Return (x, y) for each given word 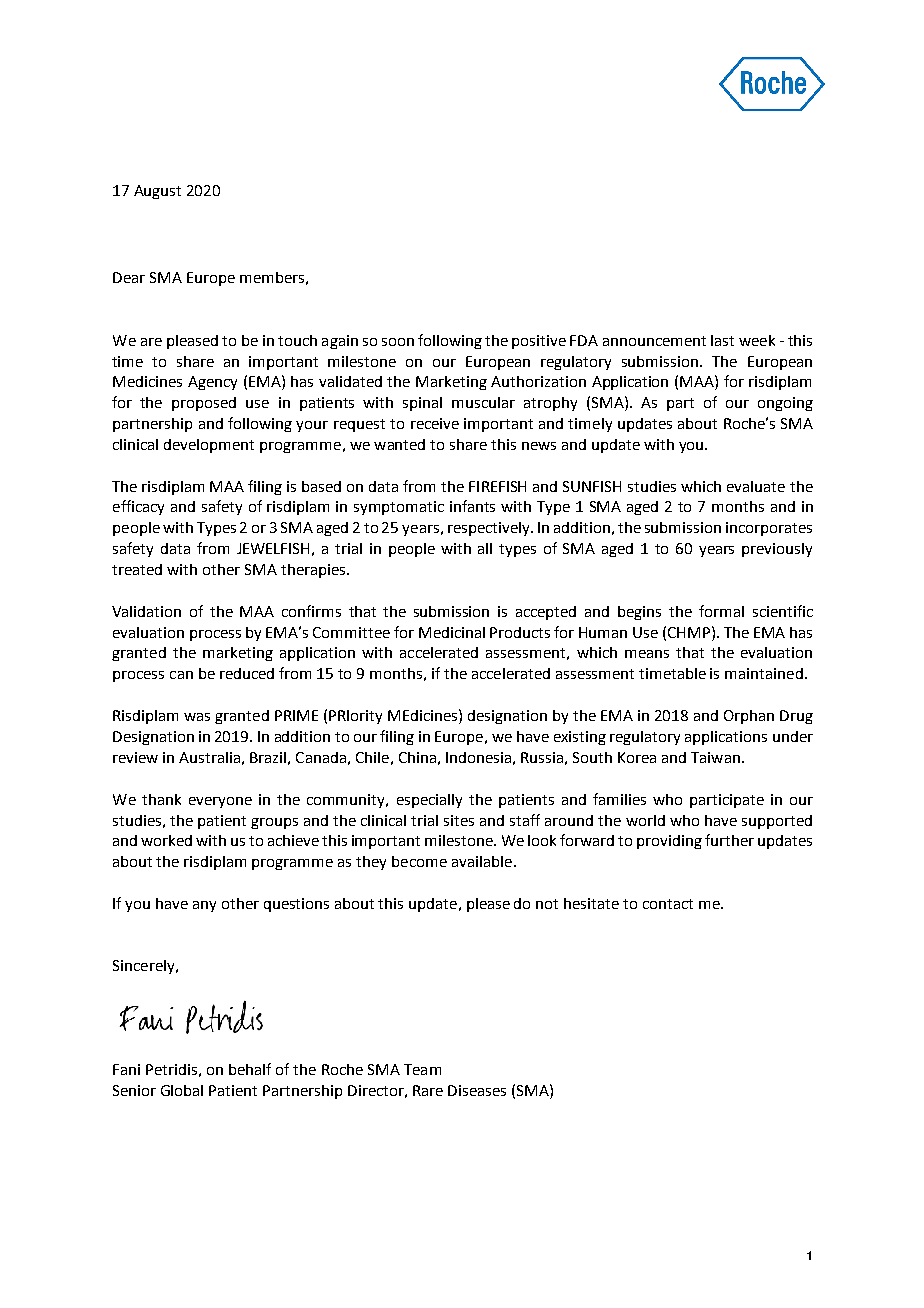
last (722, 340)
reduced (247, 673)
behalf (250, 1069)
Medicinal (452, 632)
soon (398, 342)
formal (721, 611)
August (157, 192)
